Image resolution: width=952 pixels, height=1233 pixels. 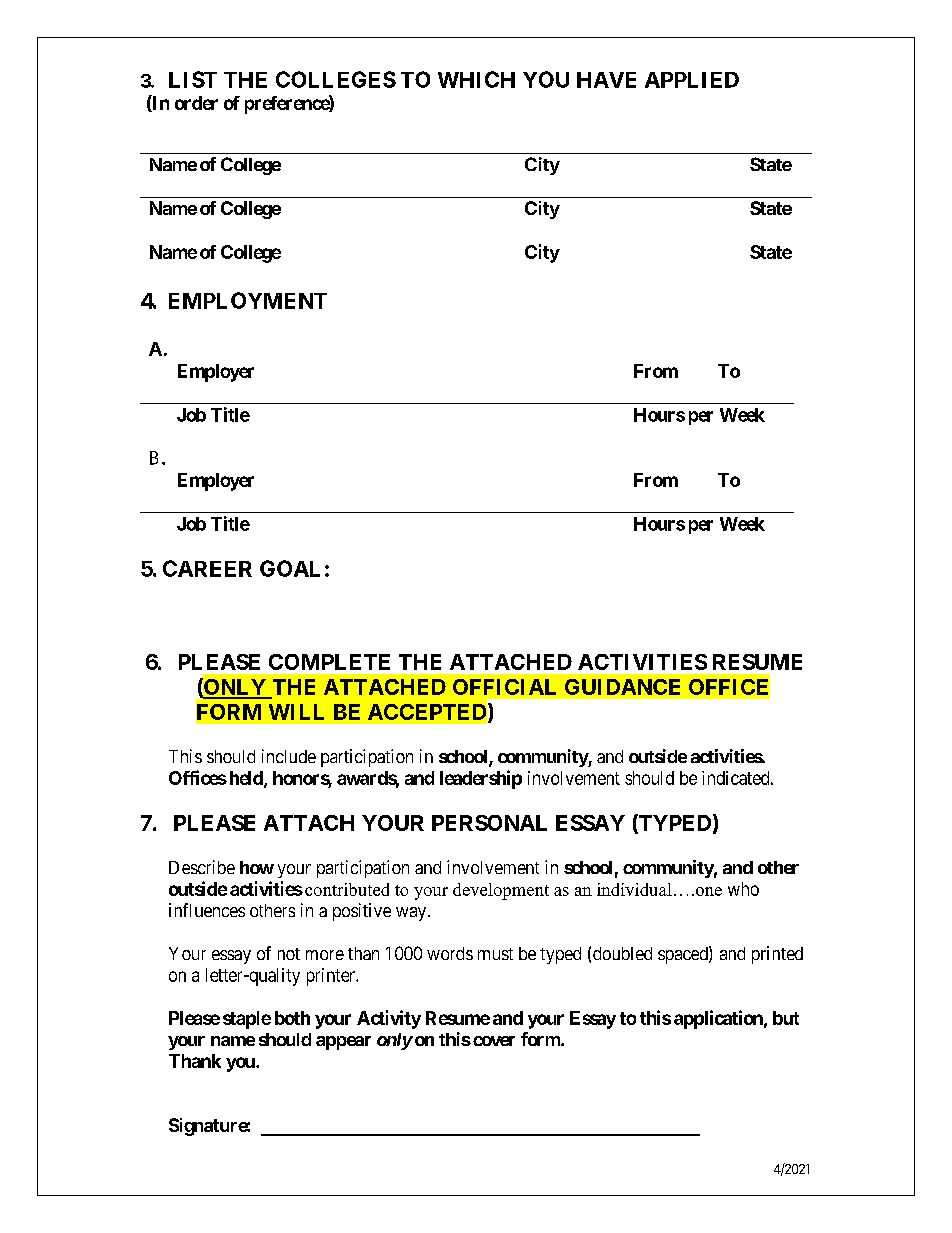 I want to click on GOAL, so click(x=290, y=568).
